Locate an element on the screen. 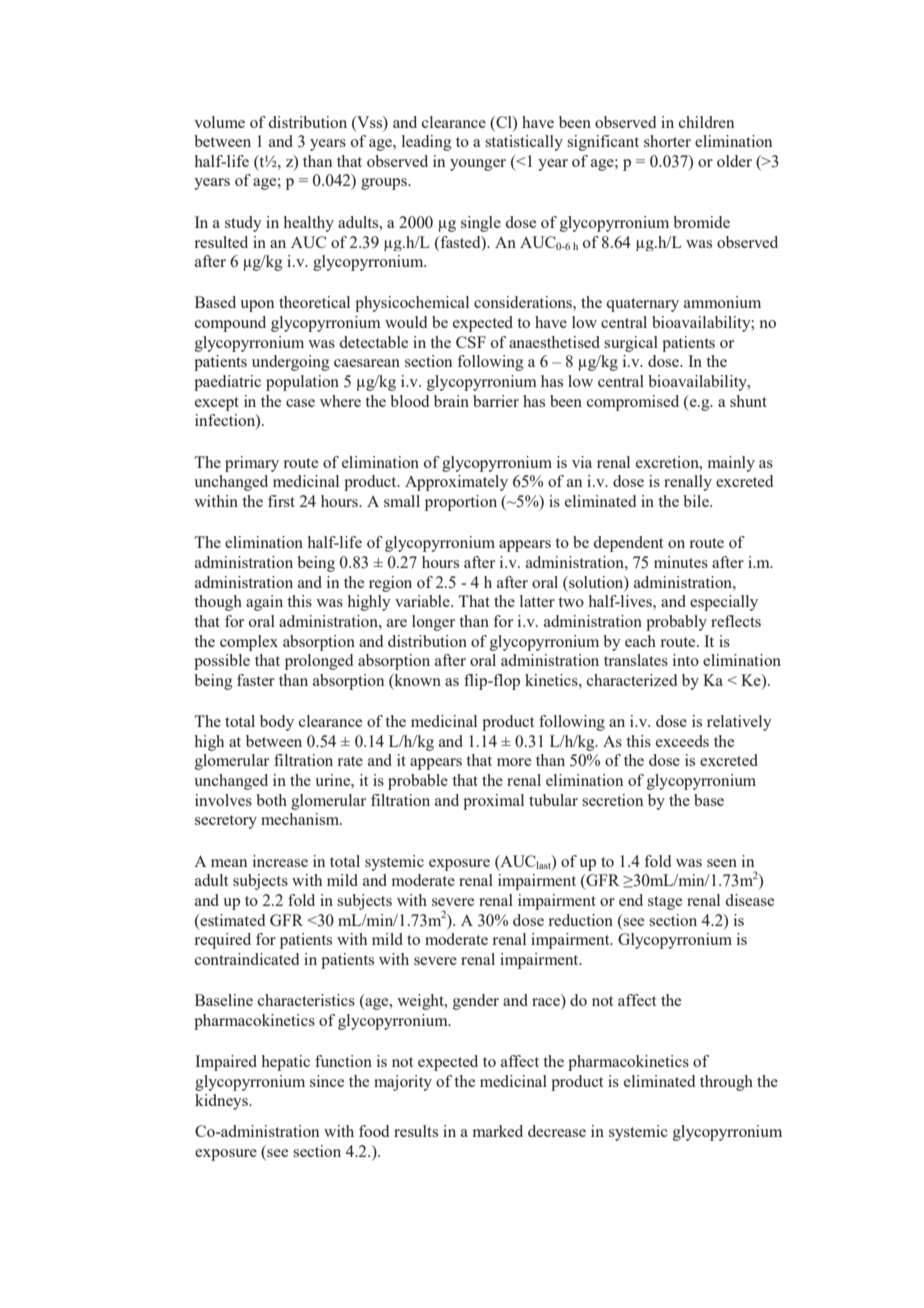 This screenshot has height=1308, width=924. marked is located at coordinates (498, 1131).
